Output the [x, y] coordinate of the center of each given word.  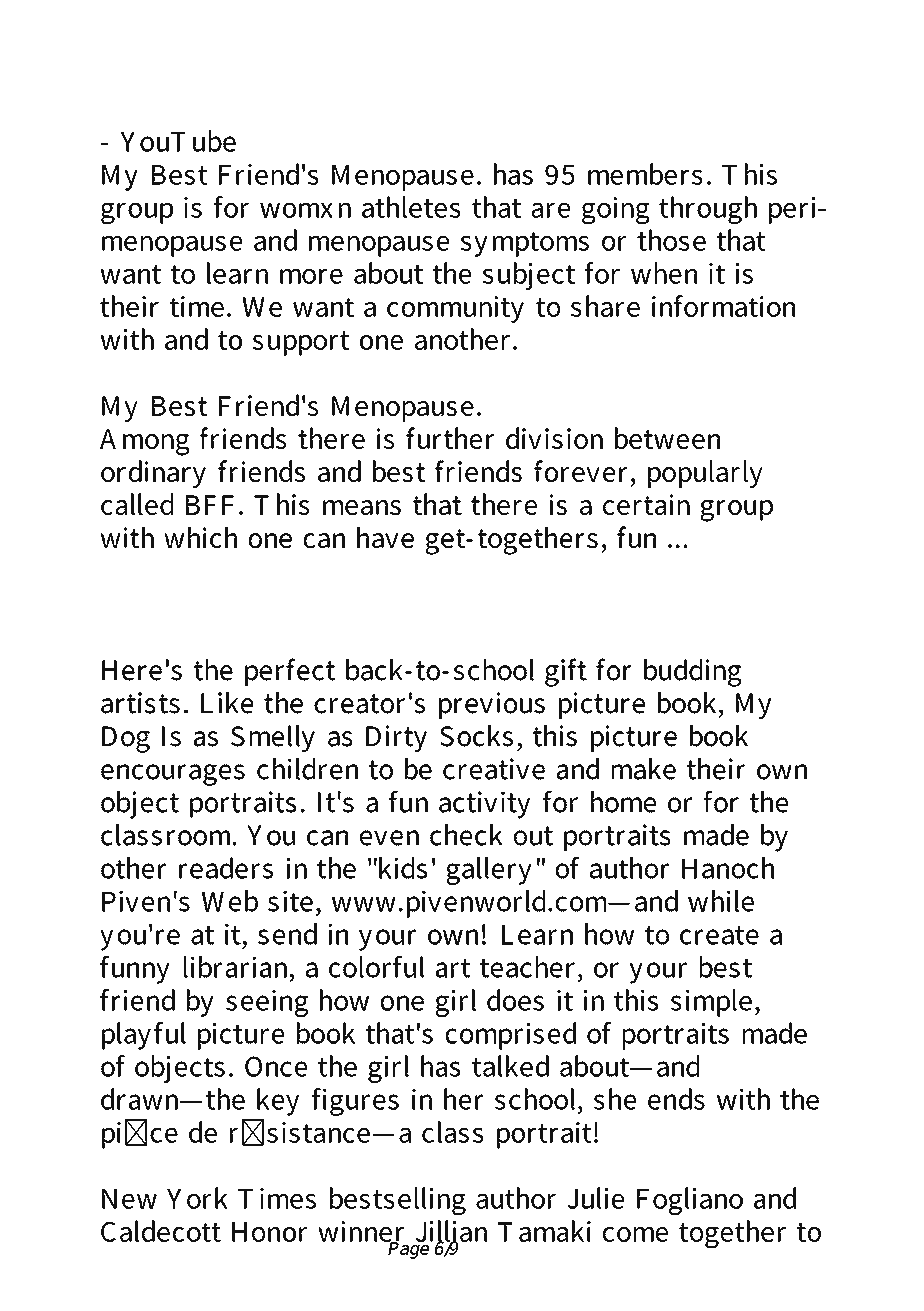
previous [492, 705]
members [645, 174]
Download [178, 53]
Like [227, 703]
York [197, 1198]
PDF [377, 53]
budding [693, 673]
